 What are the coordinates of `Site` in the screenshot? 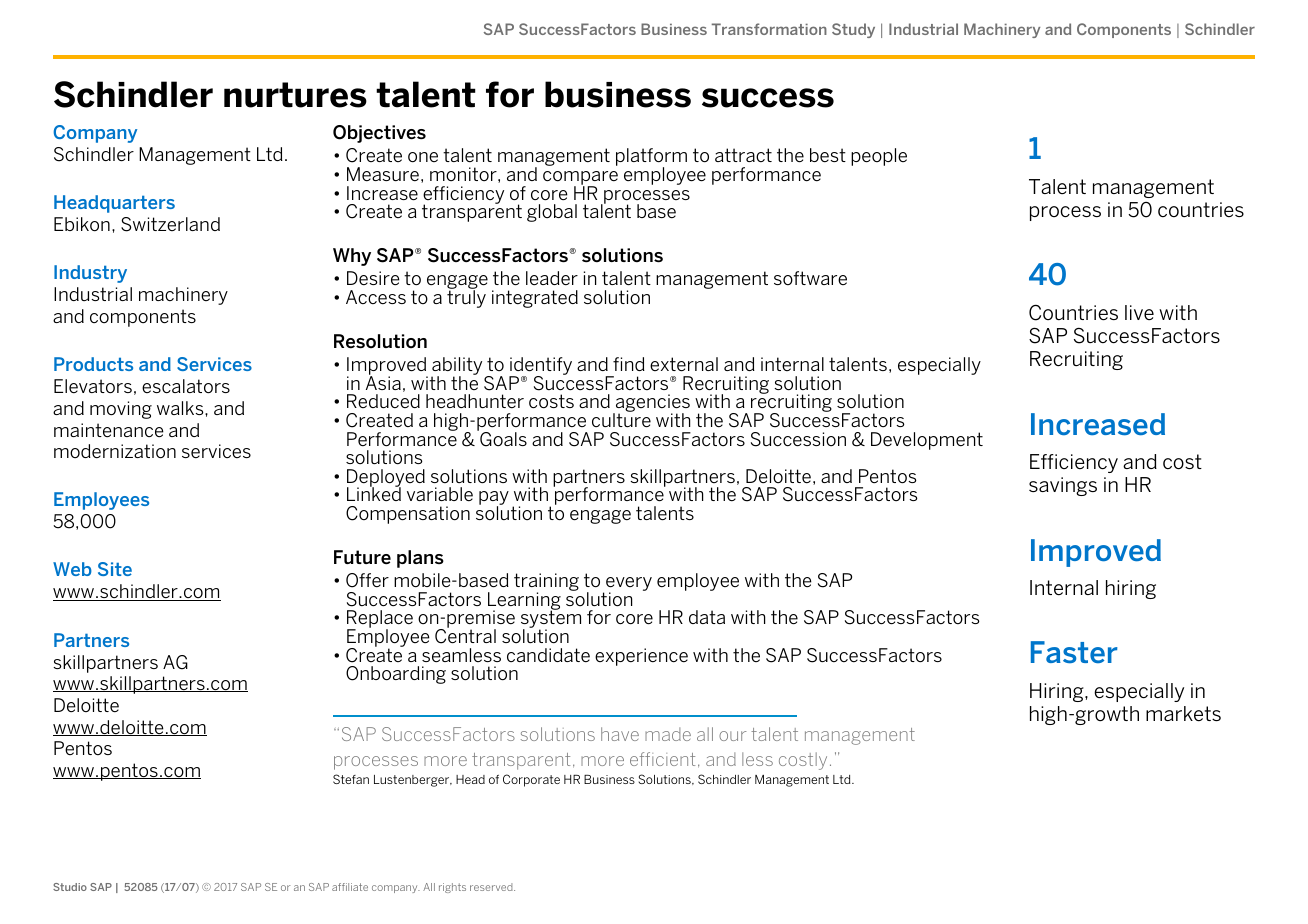 It's located at (115, 569).
